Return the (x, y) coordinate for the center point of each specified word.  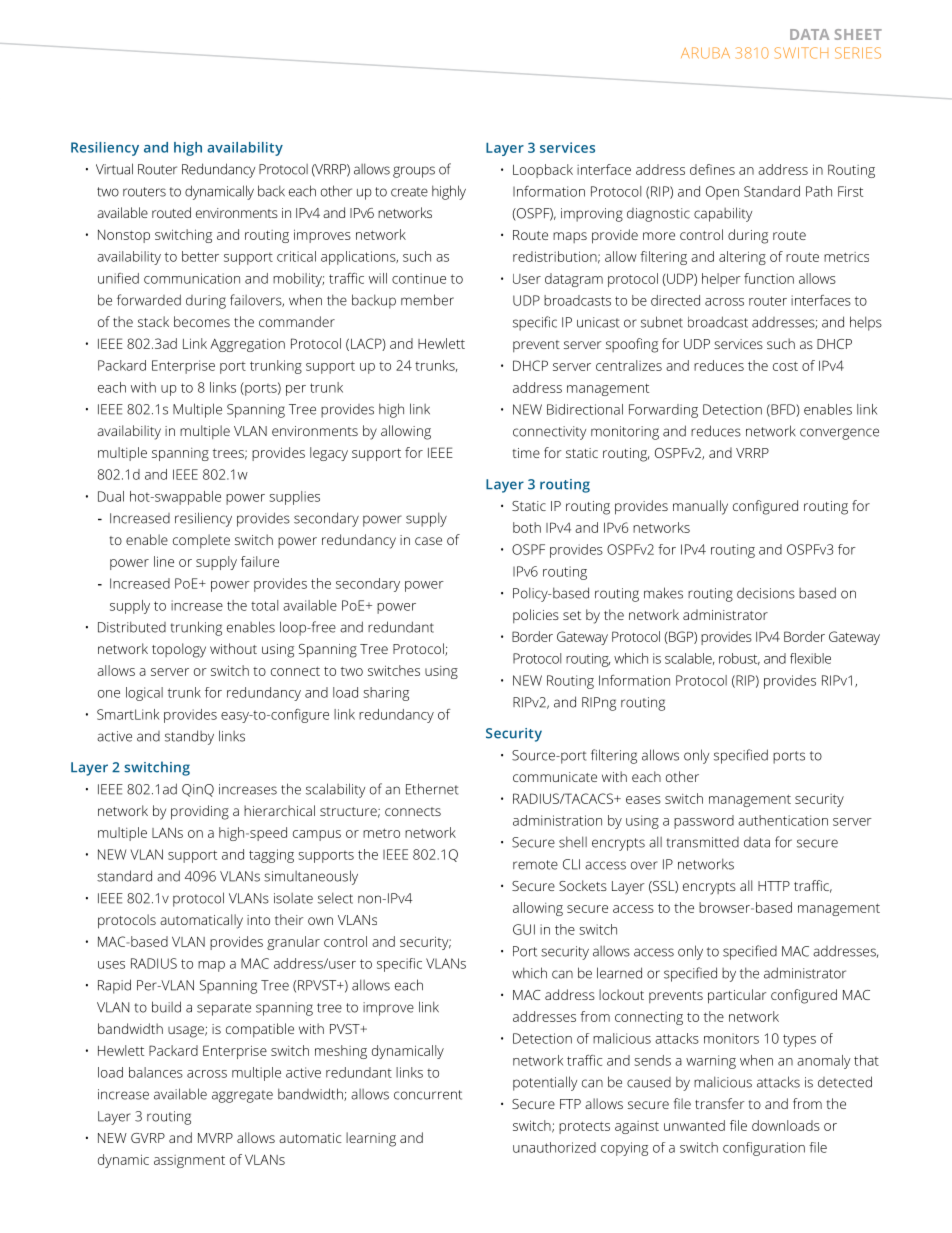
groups (414, 172)
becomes (202, 321)
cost (785, 366)
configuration (764, 1149)
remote (535, 865)
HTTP (774, 886)
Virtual (114, 169)
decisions (766, 593)
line (164, 561)
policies (536, 616)
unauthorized (554, 1147)
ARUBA (705, 53)
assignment (189, 1161)
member (427, 300)
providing (200, 812)
